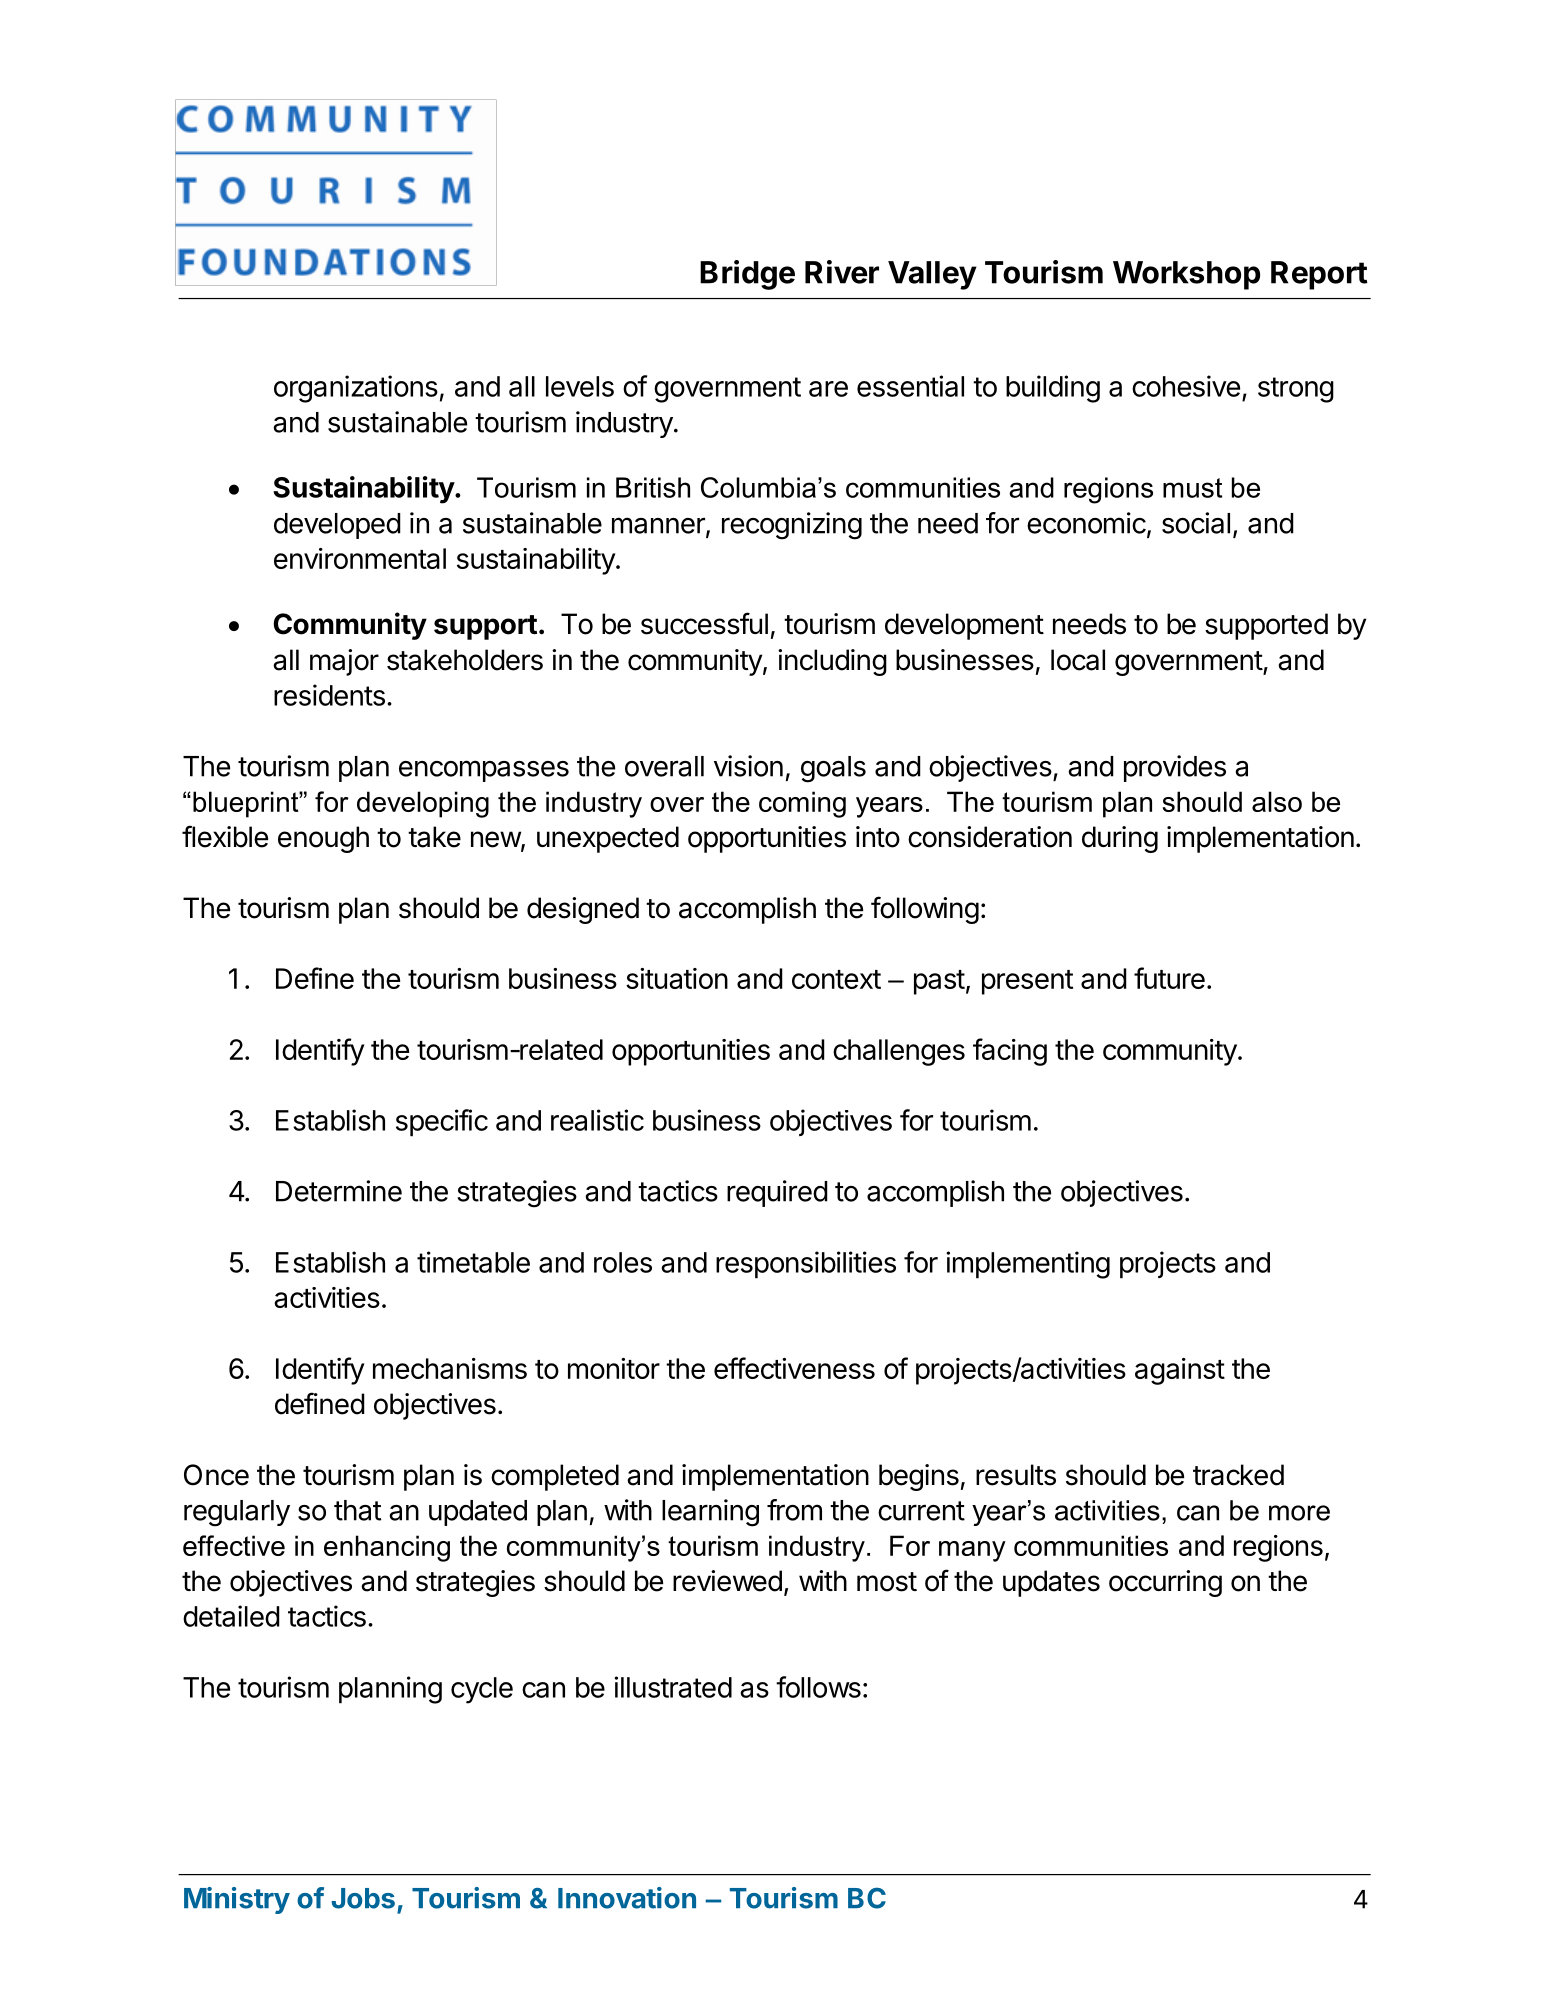 Image resolution: width=1549 pixels, height=2004 pixels. What do you see at coordinates (1169, 978) in the screenshot?
I see `future` at bounding box center [1169, 978].
